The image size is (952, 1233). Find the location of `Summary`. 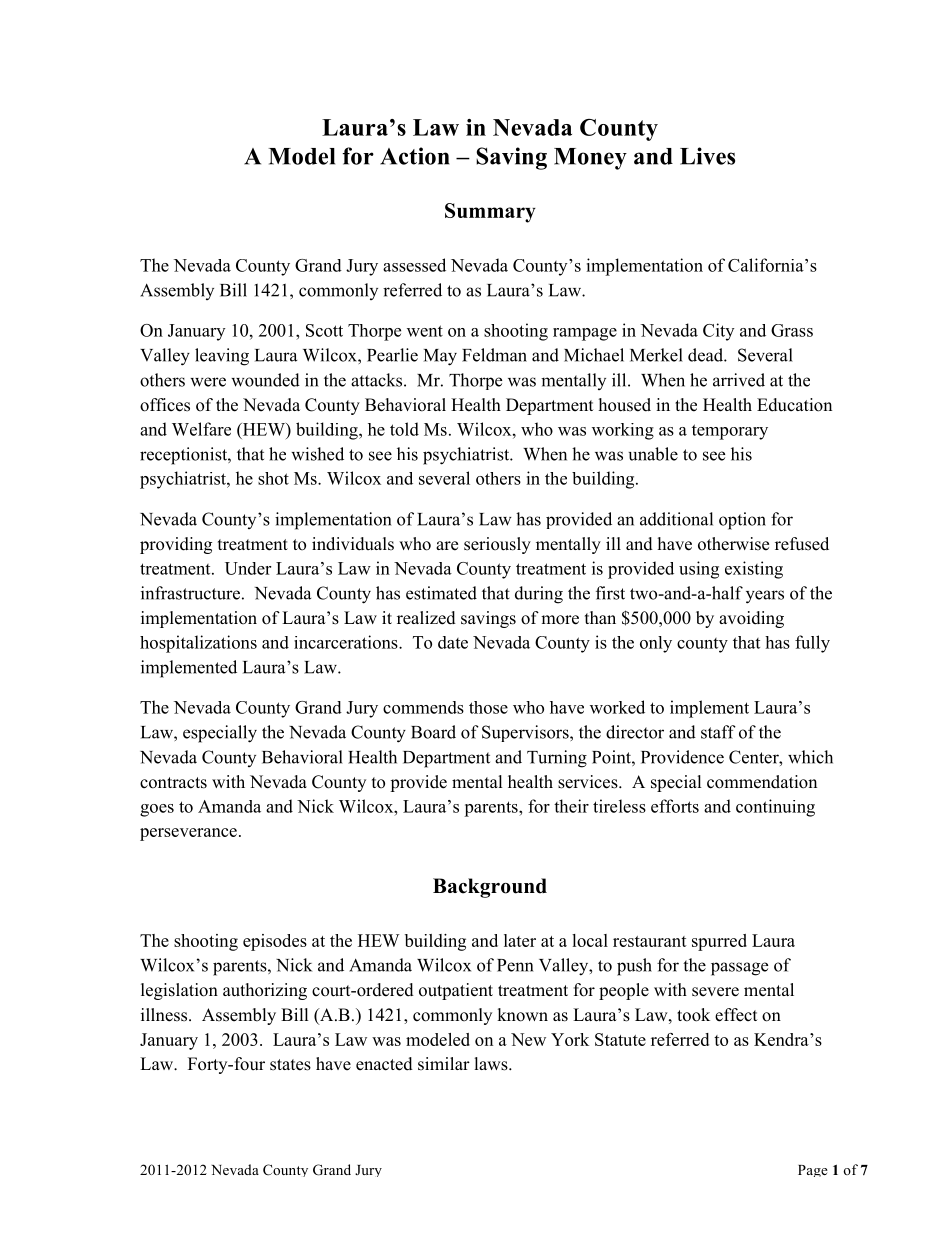

Summary is located at coordinates (490, 213).
